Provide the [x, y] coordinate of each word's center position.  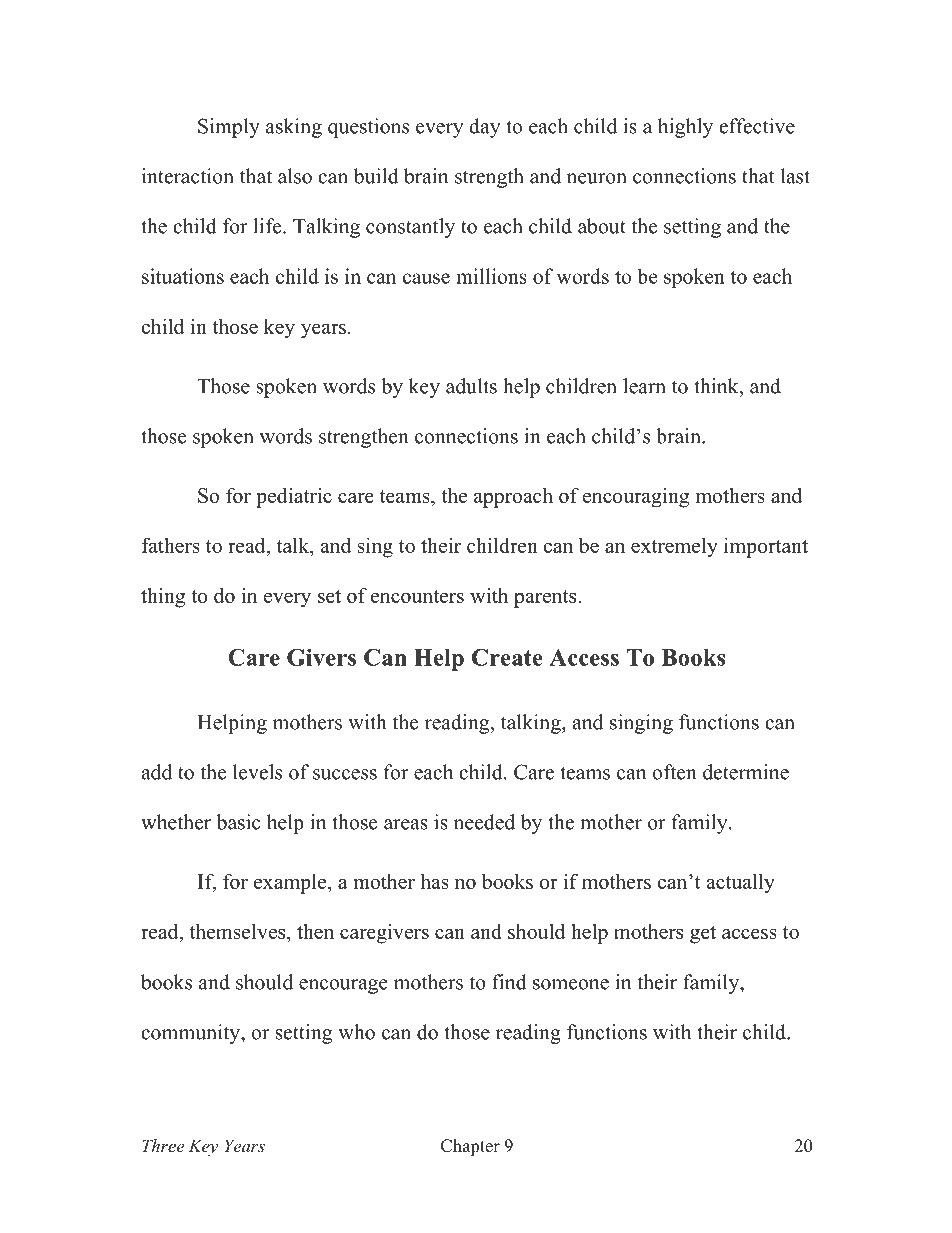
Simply [229, 128]
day [485, 128]
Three [163, 1145]
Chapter [470, 1147]
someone [571, 984]
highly [685, 128]
